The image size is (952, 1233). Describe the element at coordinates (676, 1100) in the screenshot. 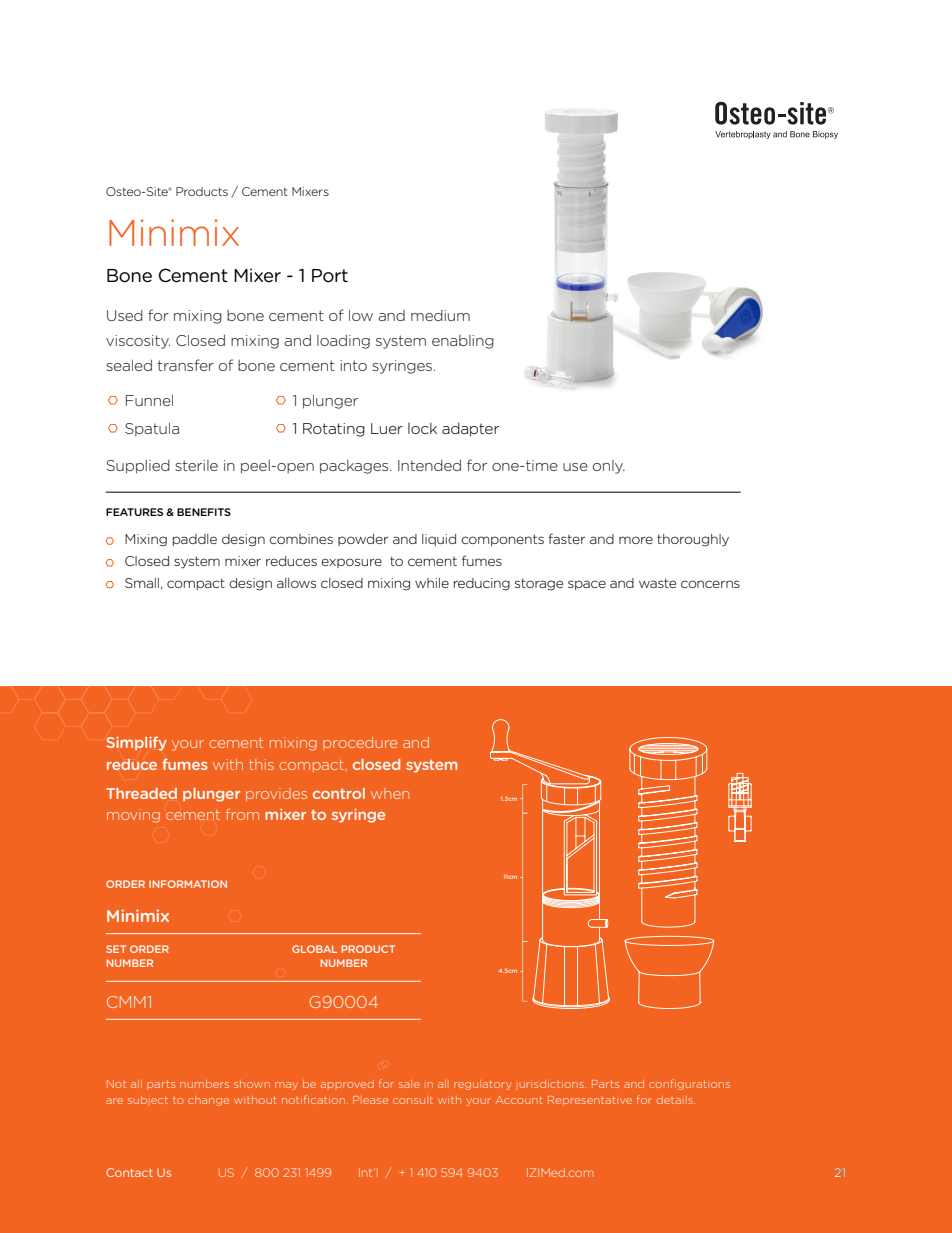

I see `details` at that location.
